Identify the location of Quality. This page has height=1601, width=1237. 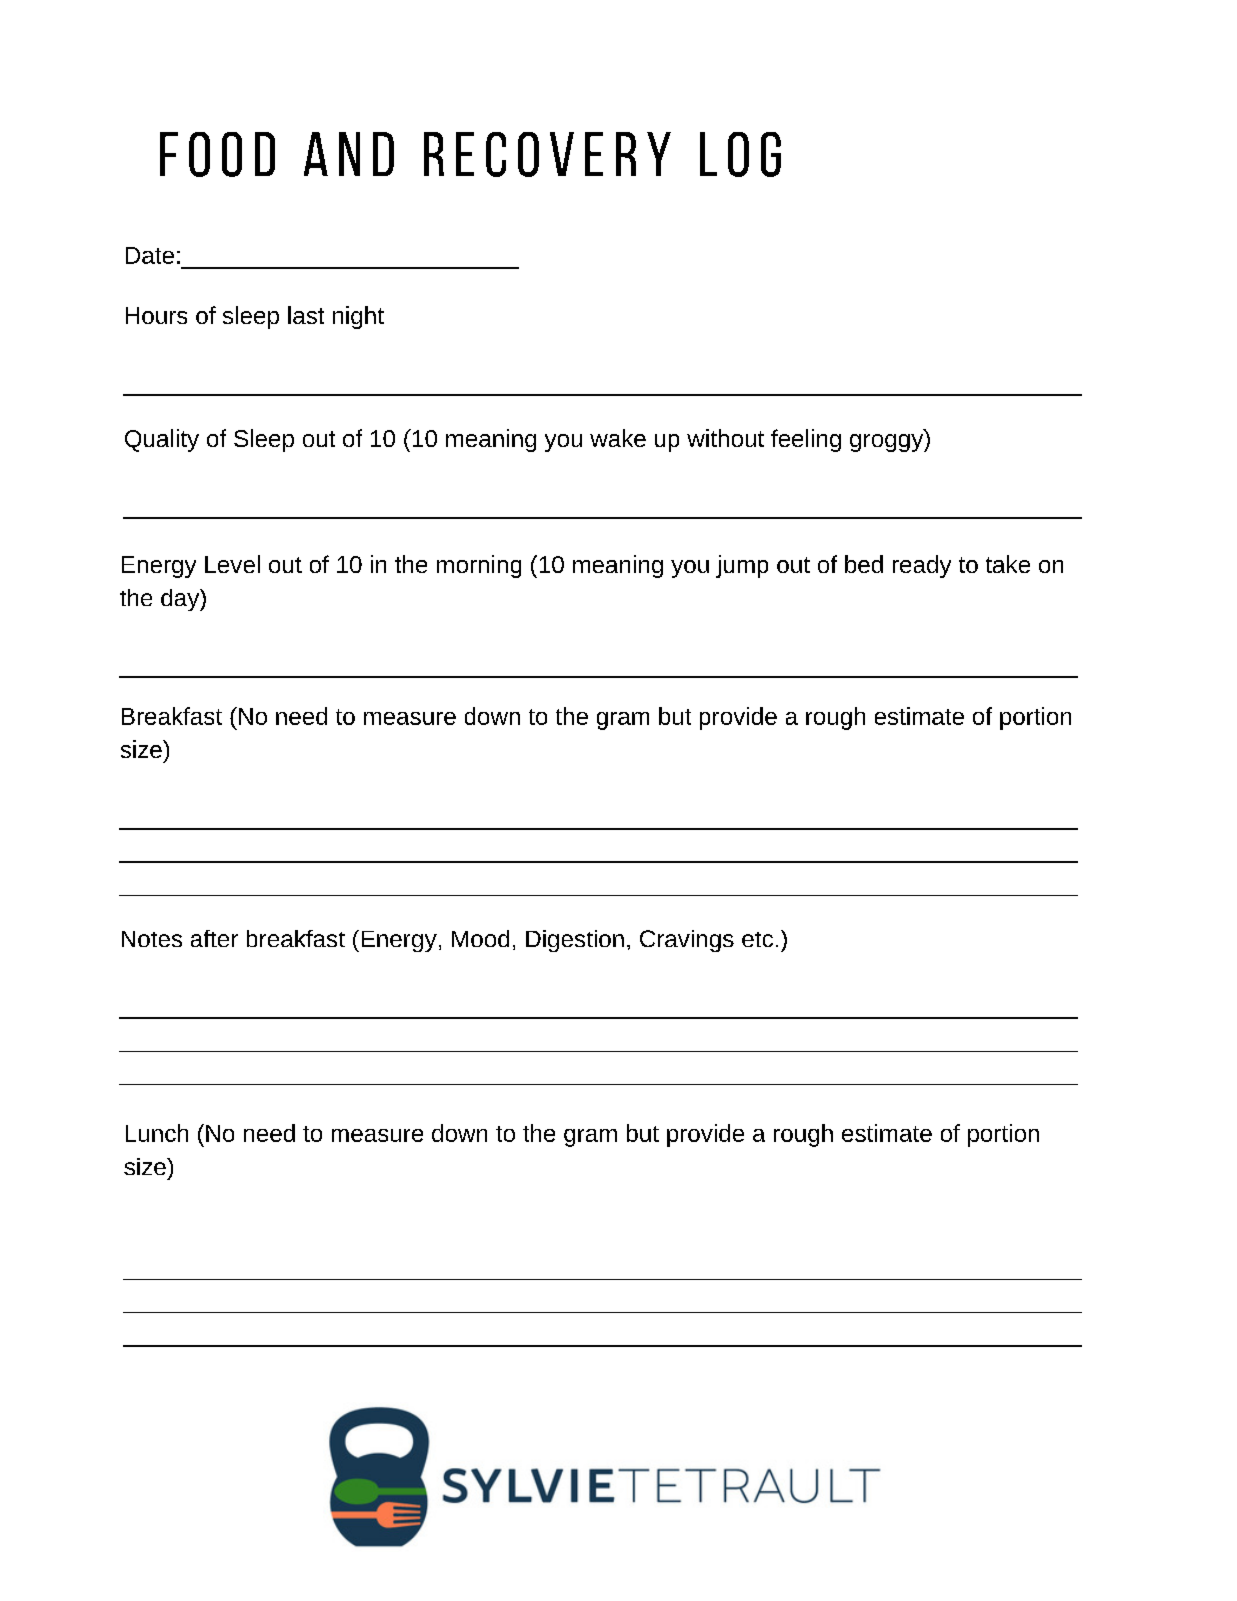
(162, 440).
